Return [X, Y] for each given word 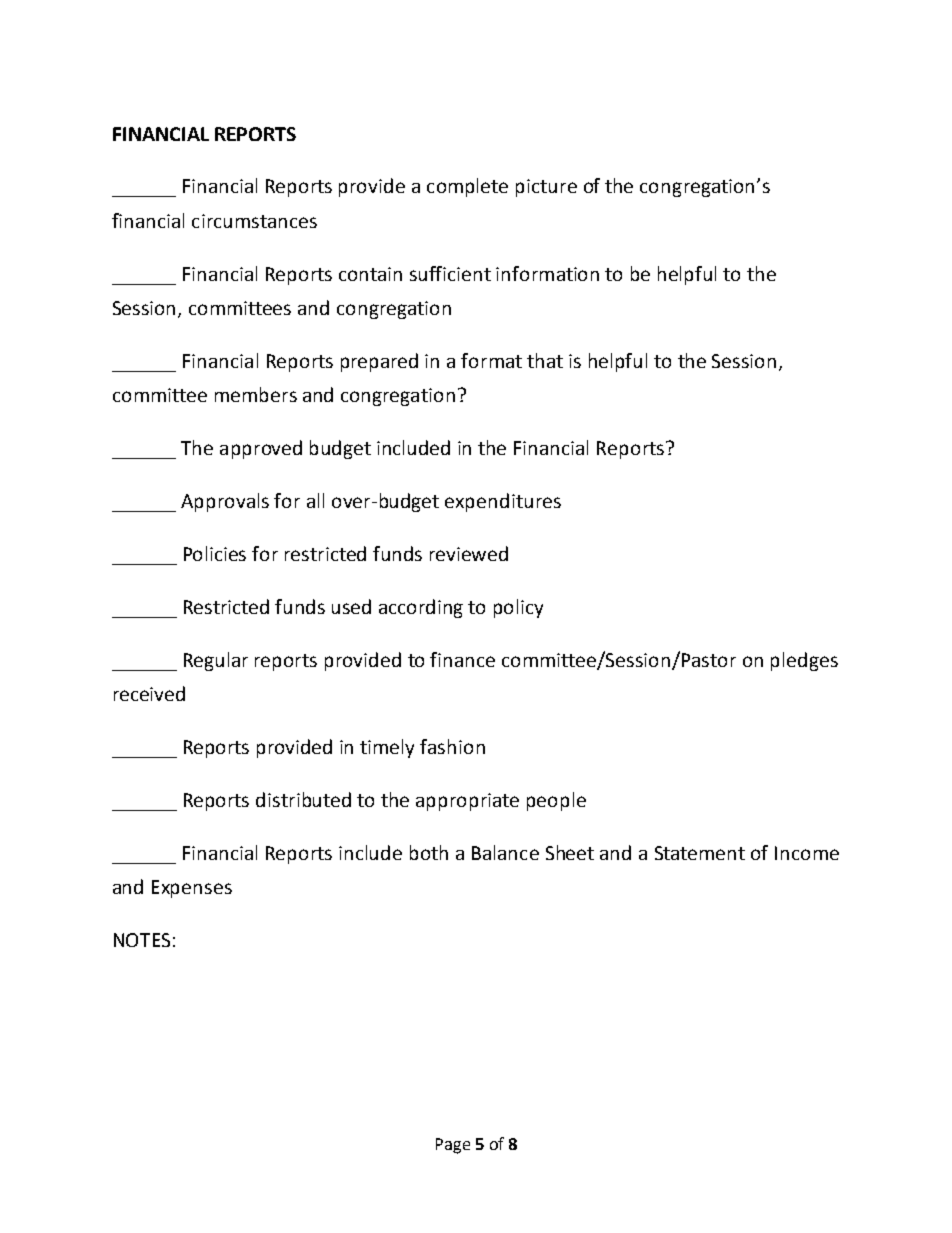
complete [467, 187]
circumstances [254, 221]
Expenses [192, 889]
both [429, 852]
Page [453, 1146]
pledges [804, 661]
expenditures [503, 502]
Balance [505, 852]
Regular [216, 661]
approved [261, 449]
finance [462, 659]
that [545, 360]
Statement [700, 853]
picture [546, 188]
